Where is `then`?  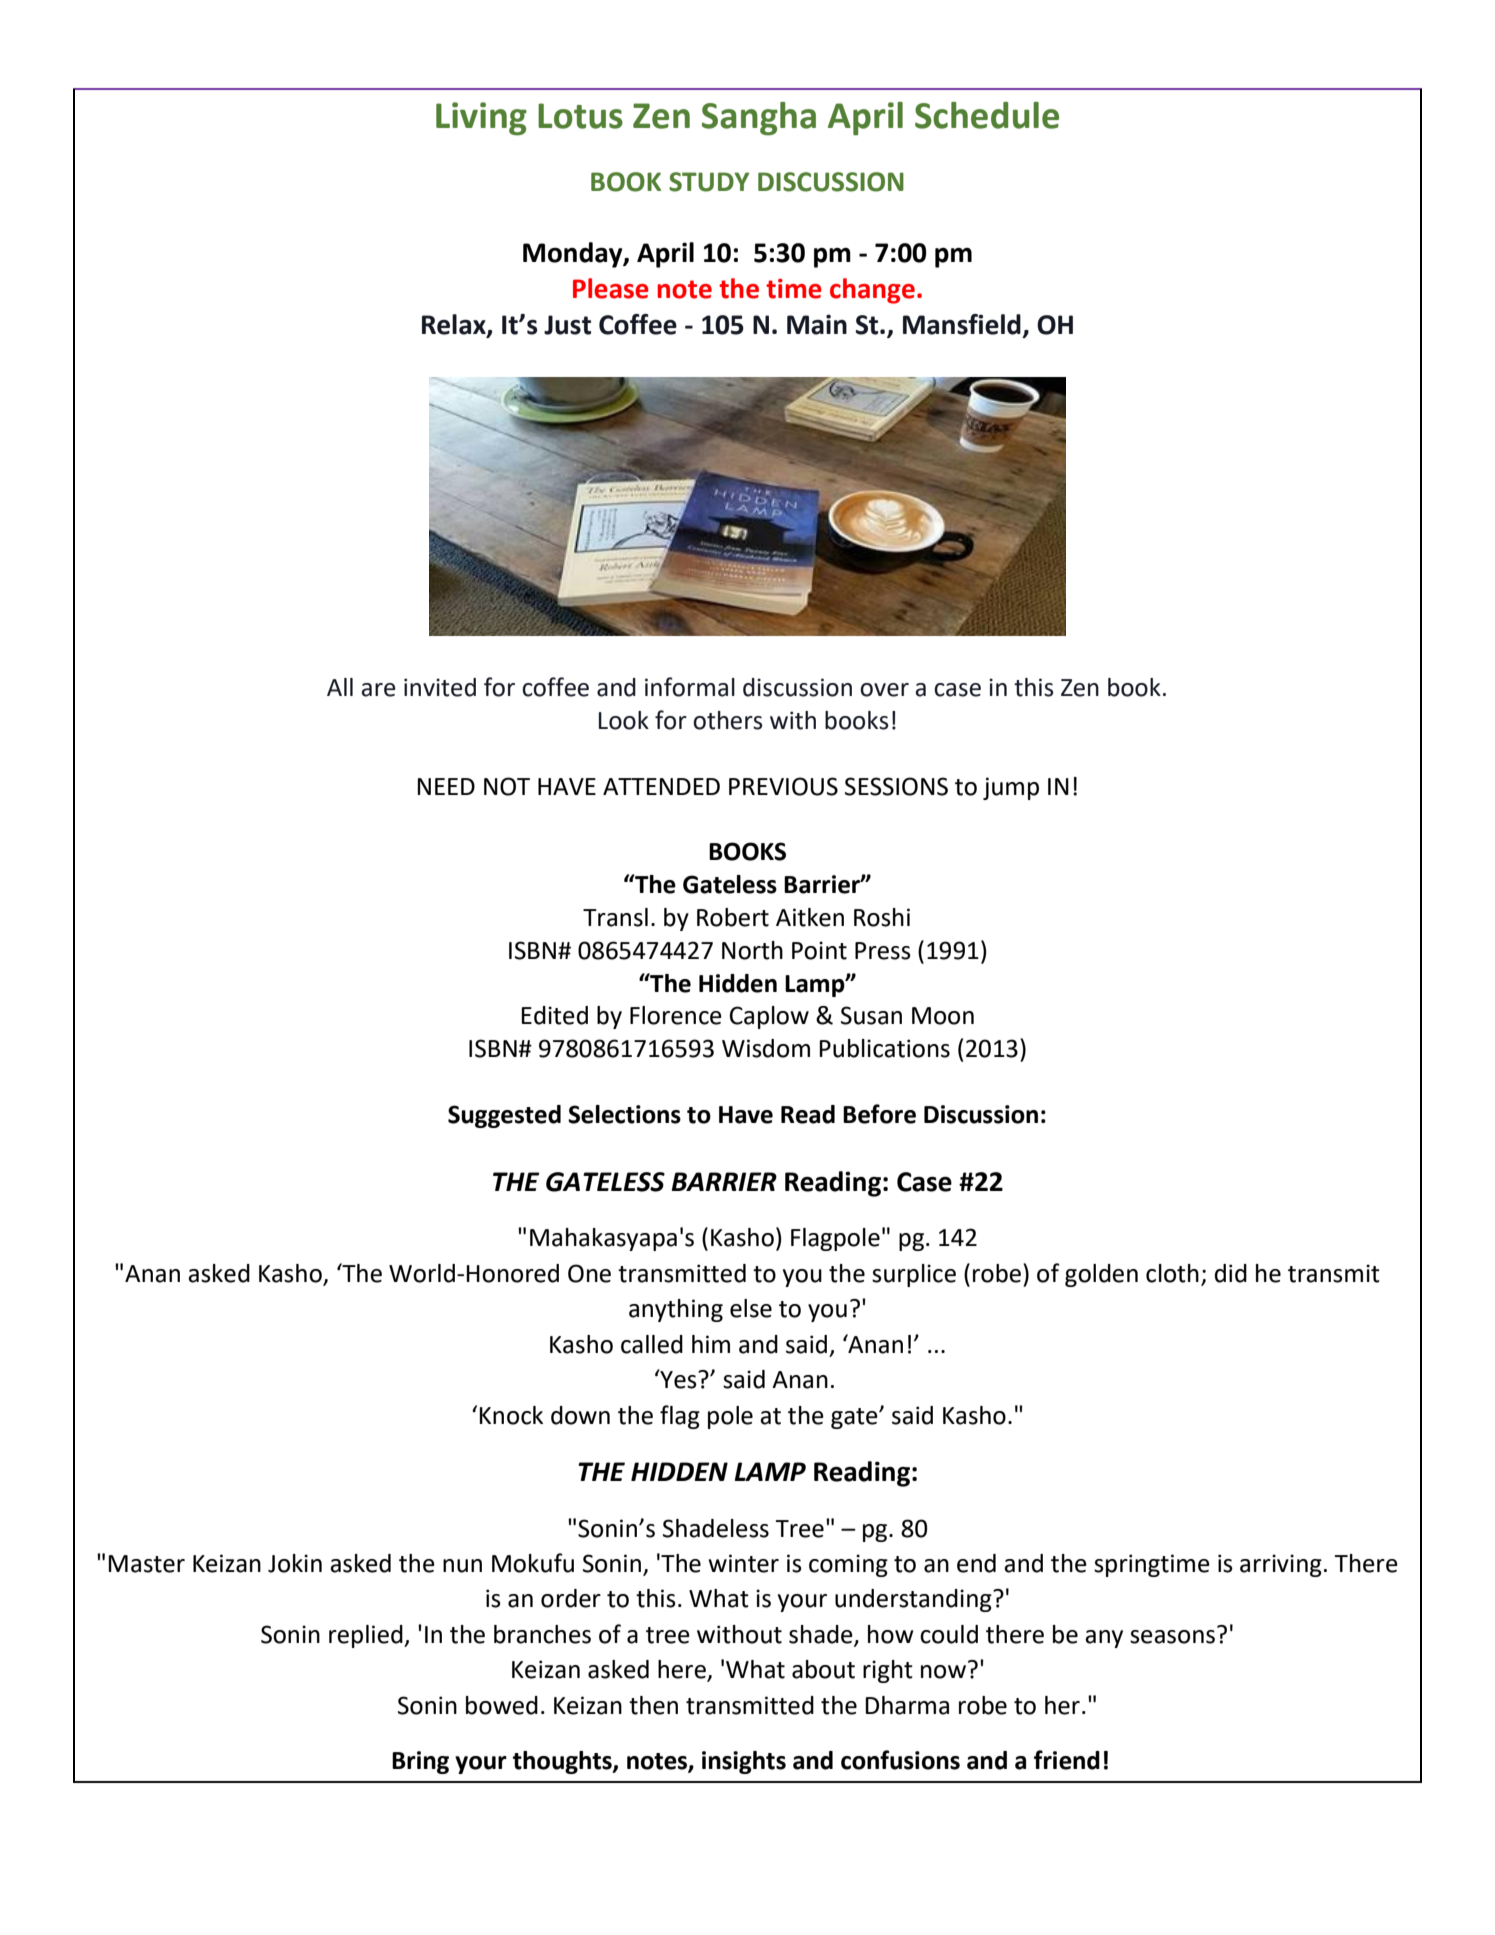
then is located at coordinates (653, 1705).
